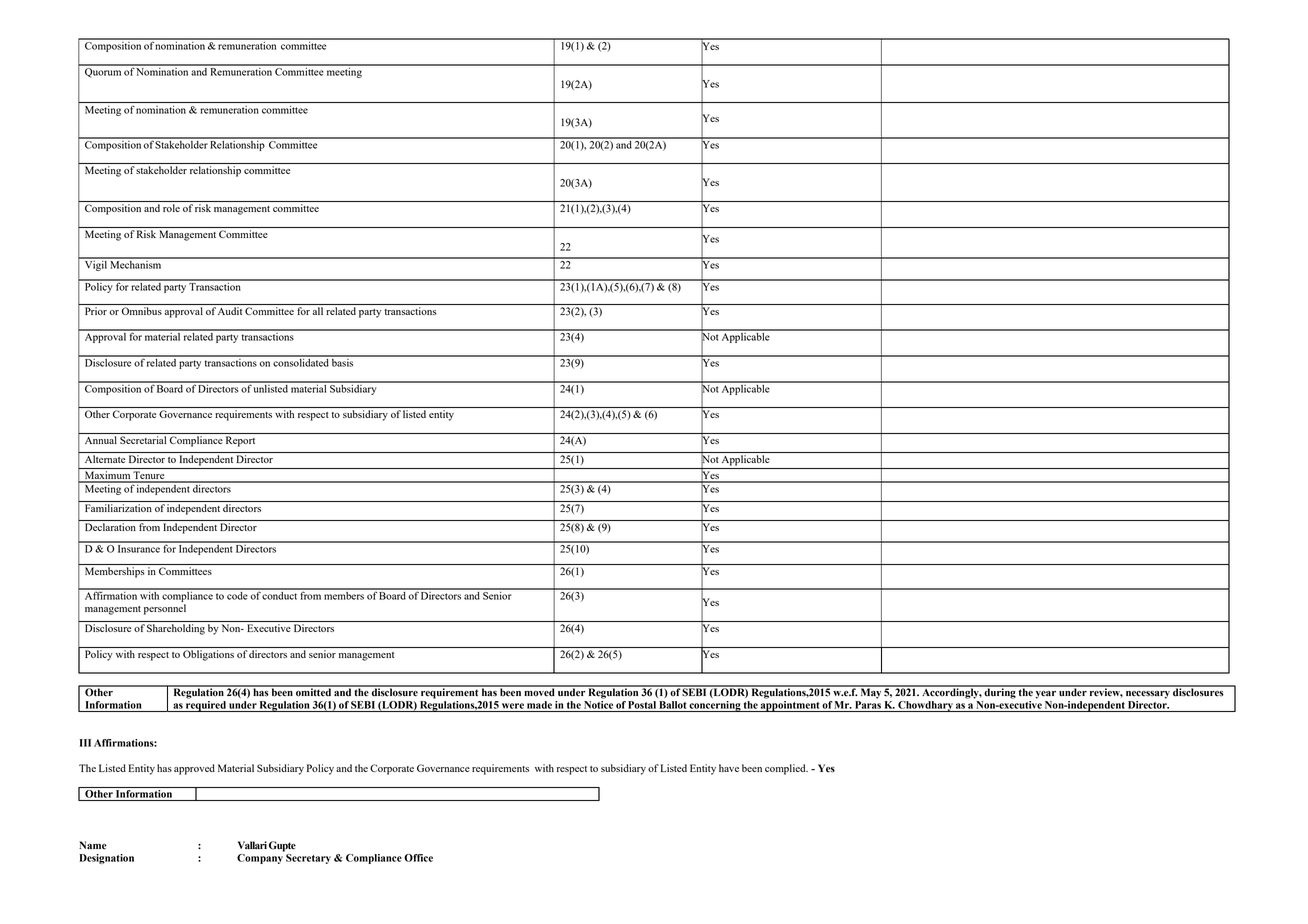 The image size is (1308, 924). I want to click on complied, so click(786, 769).
